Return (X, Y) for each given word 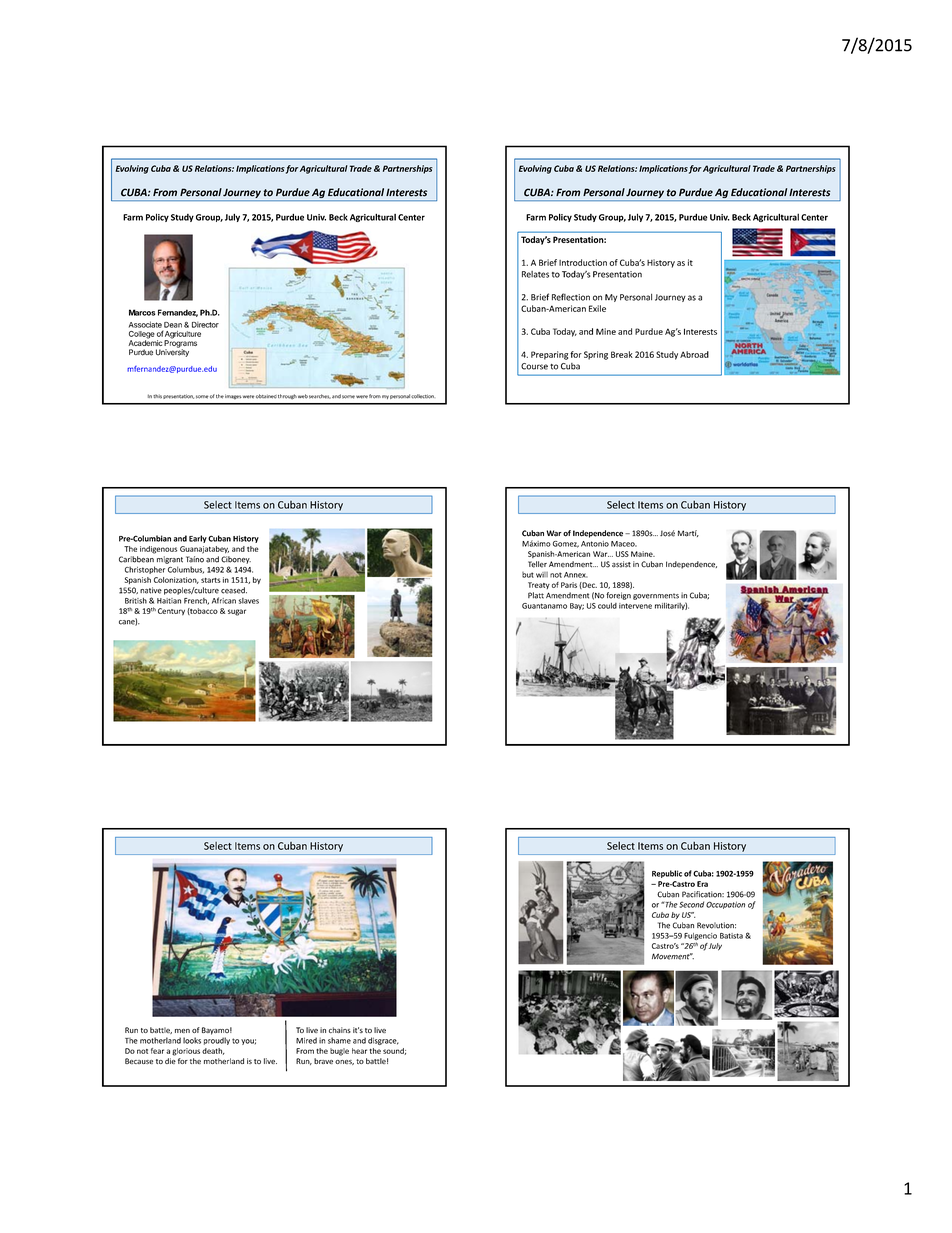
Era (702, 884)
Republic (667, 874)
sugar (237, 612)
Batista (731, 936)
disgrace (383, 1041)
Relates (535, 274)
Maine (643, 554)
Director (205, 325)
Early (198, 539)
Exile (597, 308)
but (528, 575)
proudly (217, 1041)
